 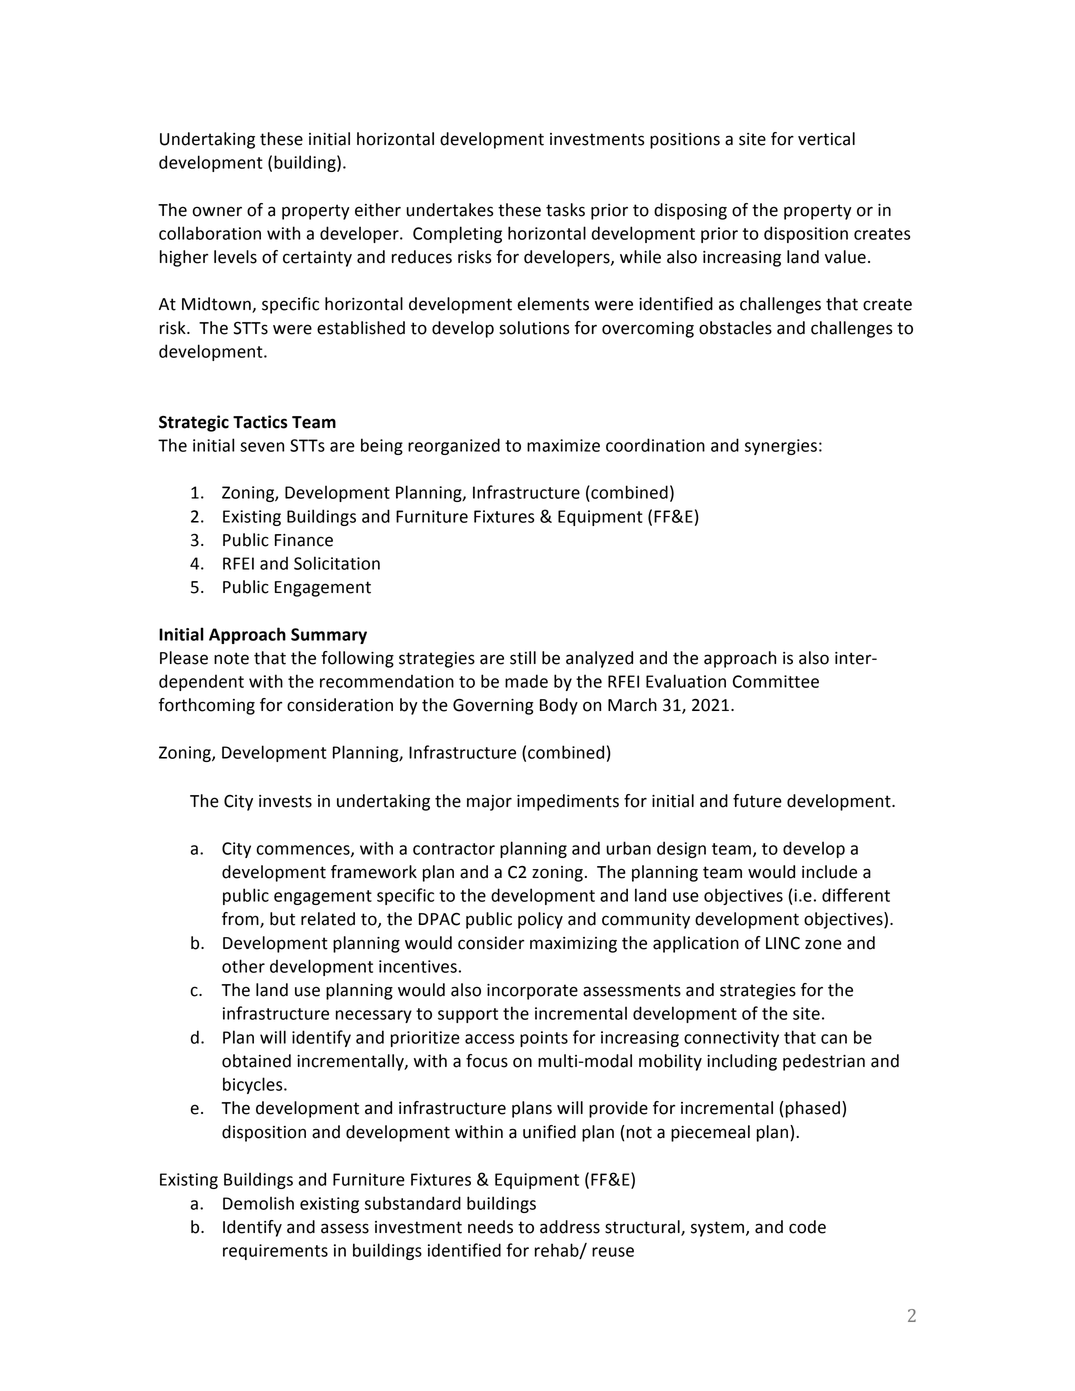 I want to click on maximize, so click(x=563, y=445).
